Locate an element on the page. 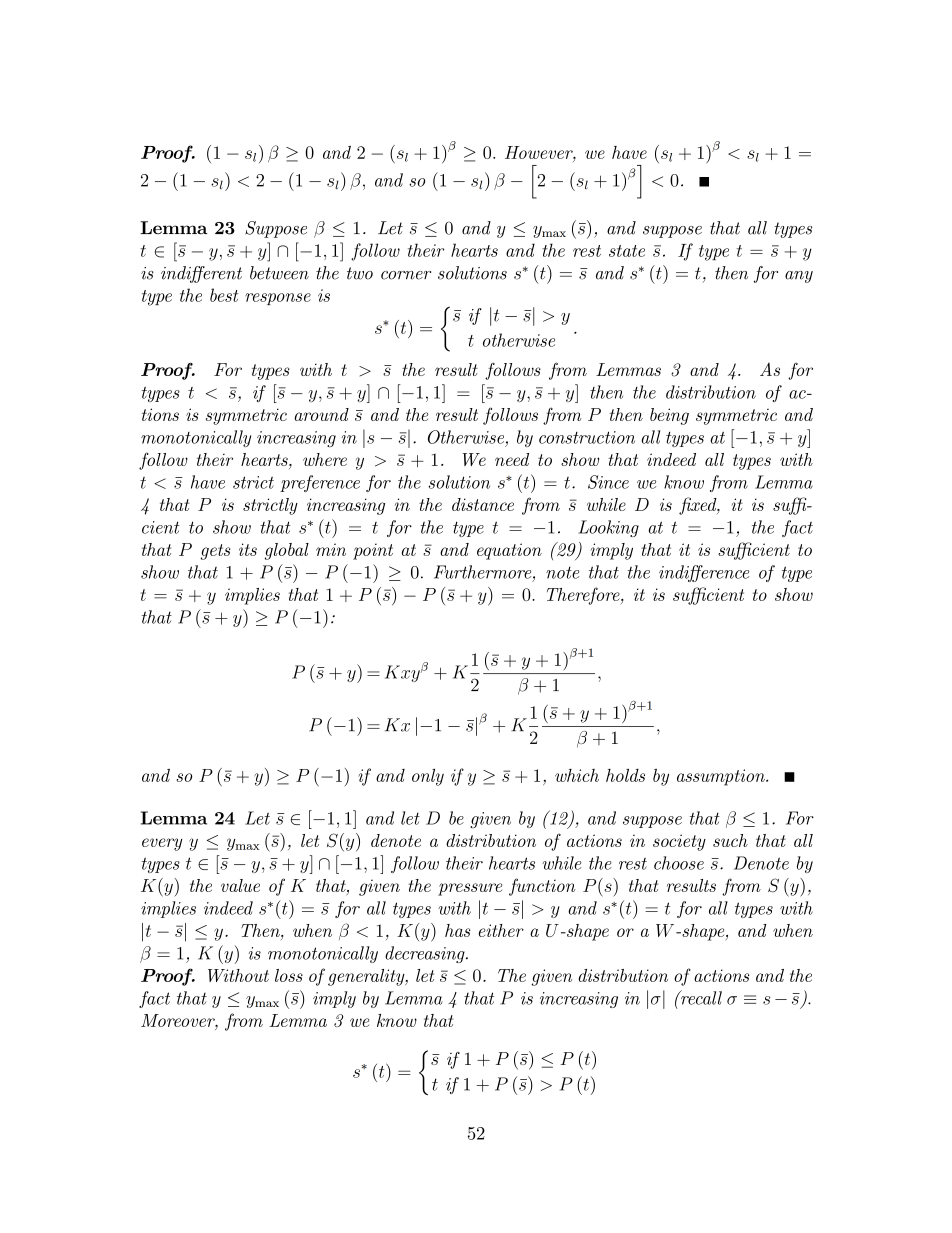 This document has height=1233, width=952. Looking is located at coordinates (608, 528).
